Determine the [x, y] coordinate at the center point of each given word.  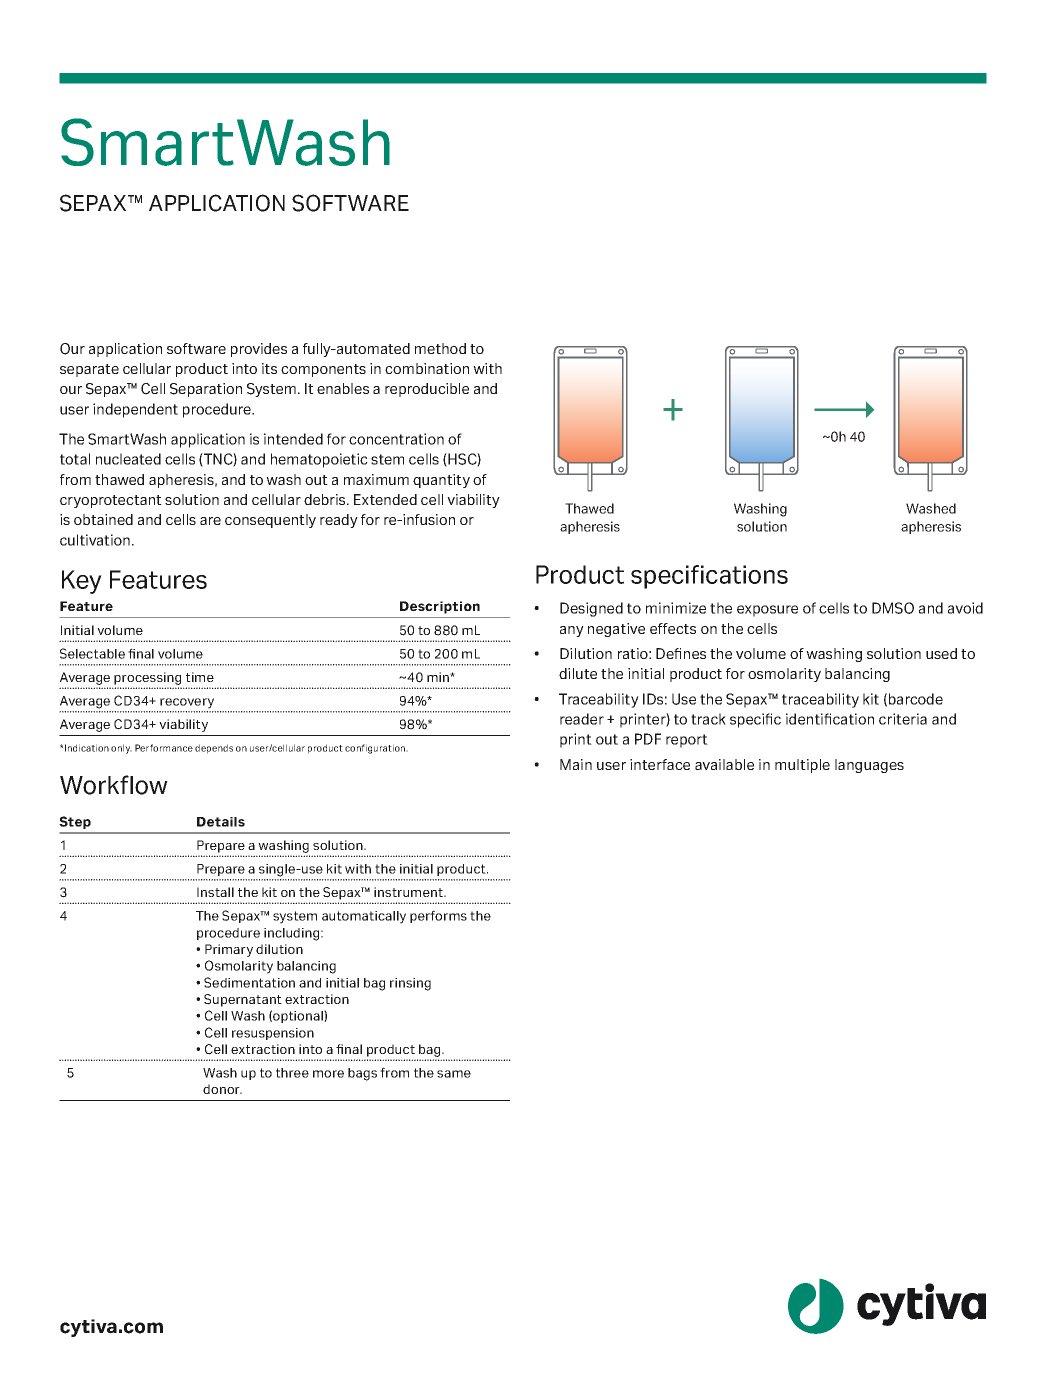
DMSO [893, 608]
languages [869, 766]
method [440, 348]
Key [82, 582]
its [269, 368]
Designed [591, 609]
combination [427, 368]
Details [221, 822]
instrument [409, 892]
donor [222, 1089]
